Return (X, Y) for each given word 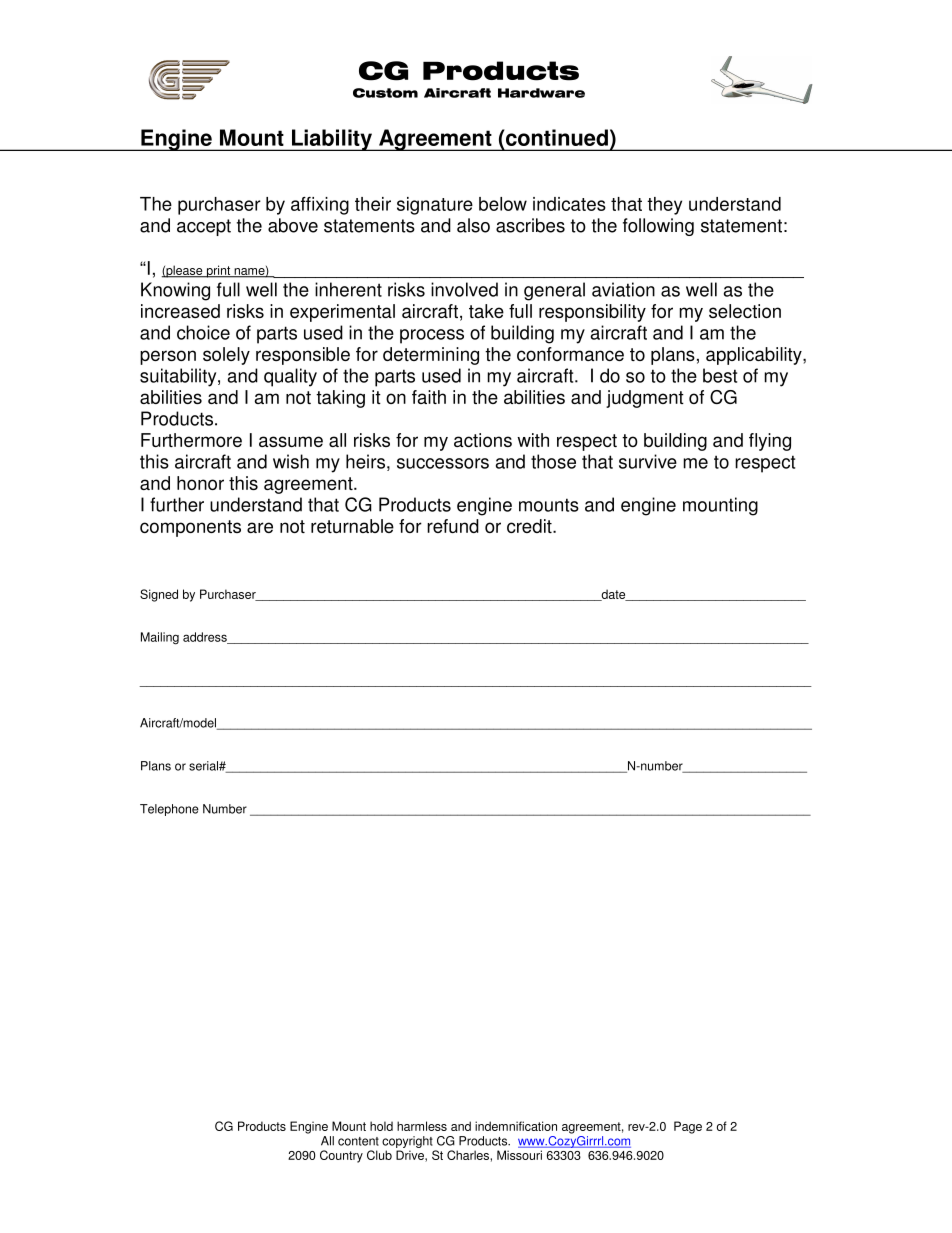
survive (648, 461)
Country (341, 1156)
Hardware (541, 93)
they (664, 206)
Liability (332, 140)
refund (453, 526)
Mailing (160, 638)
